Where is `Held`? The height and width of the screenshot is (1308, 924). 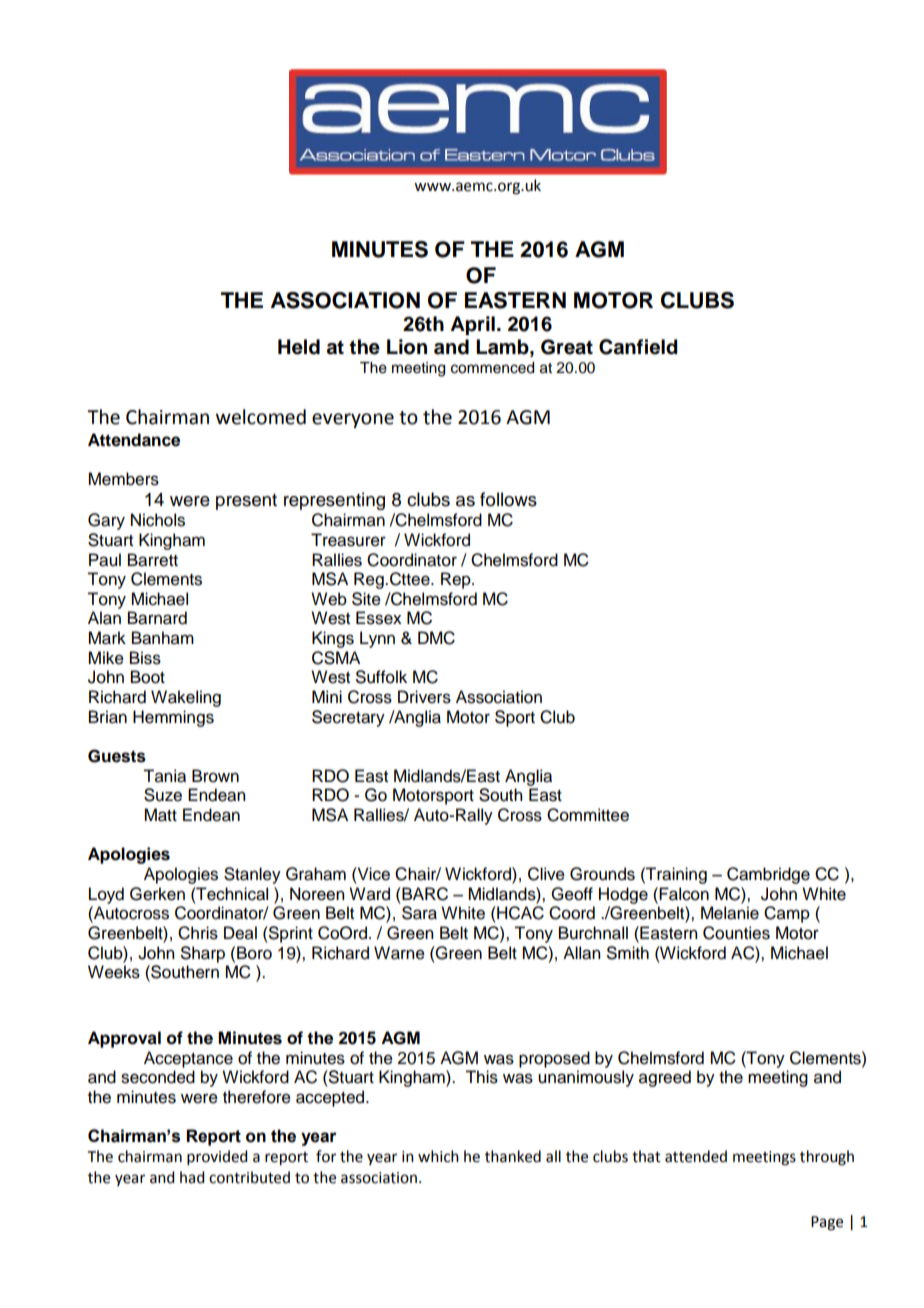
Held is located at coordinates (299, 347).
